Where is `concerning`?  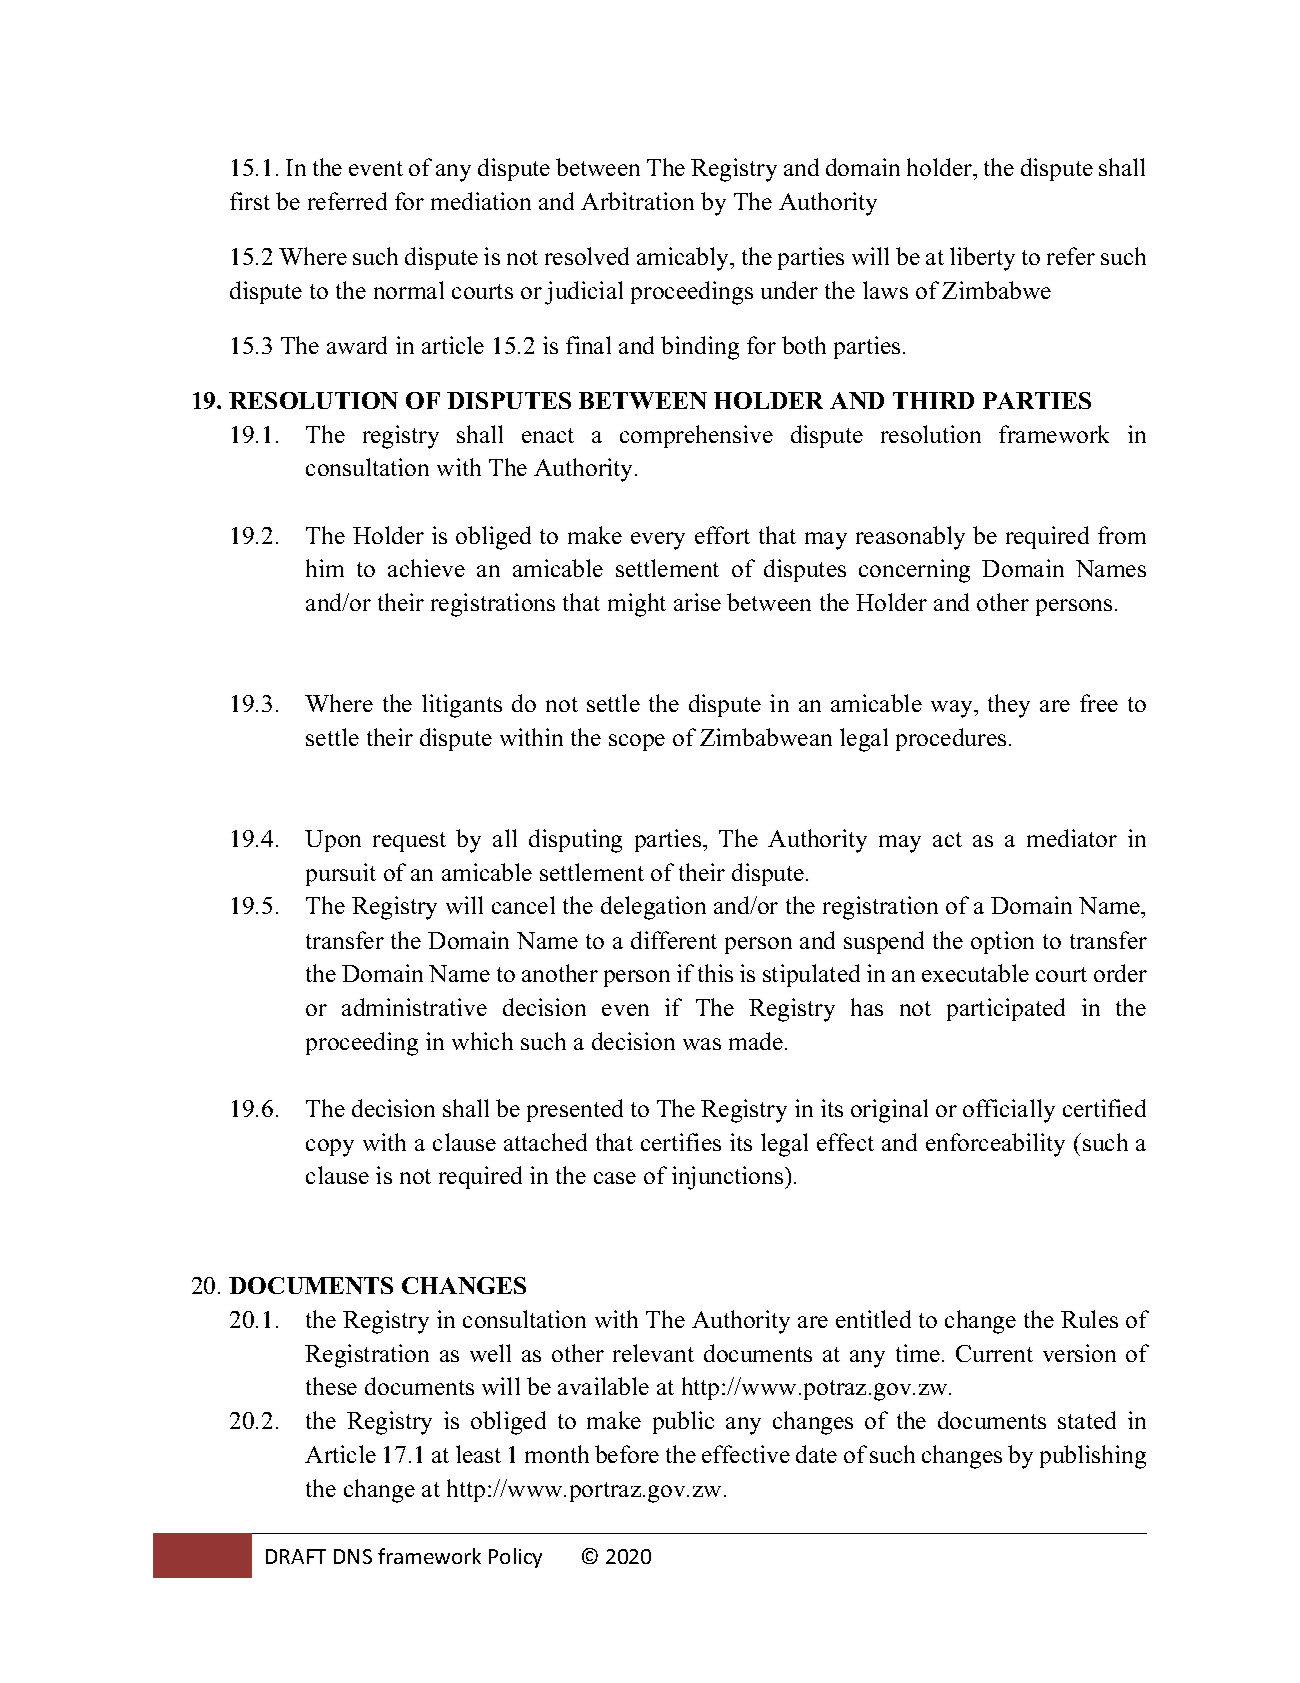 concerning is located at coordinates (914, 571).
